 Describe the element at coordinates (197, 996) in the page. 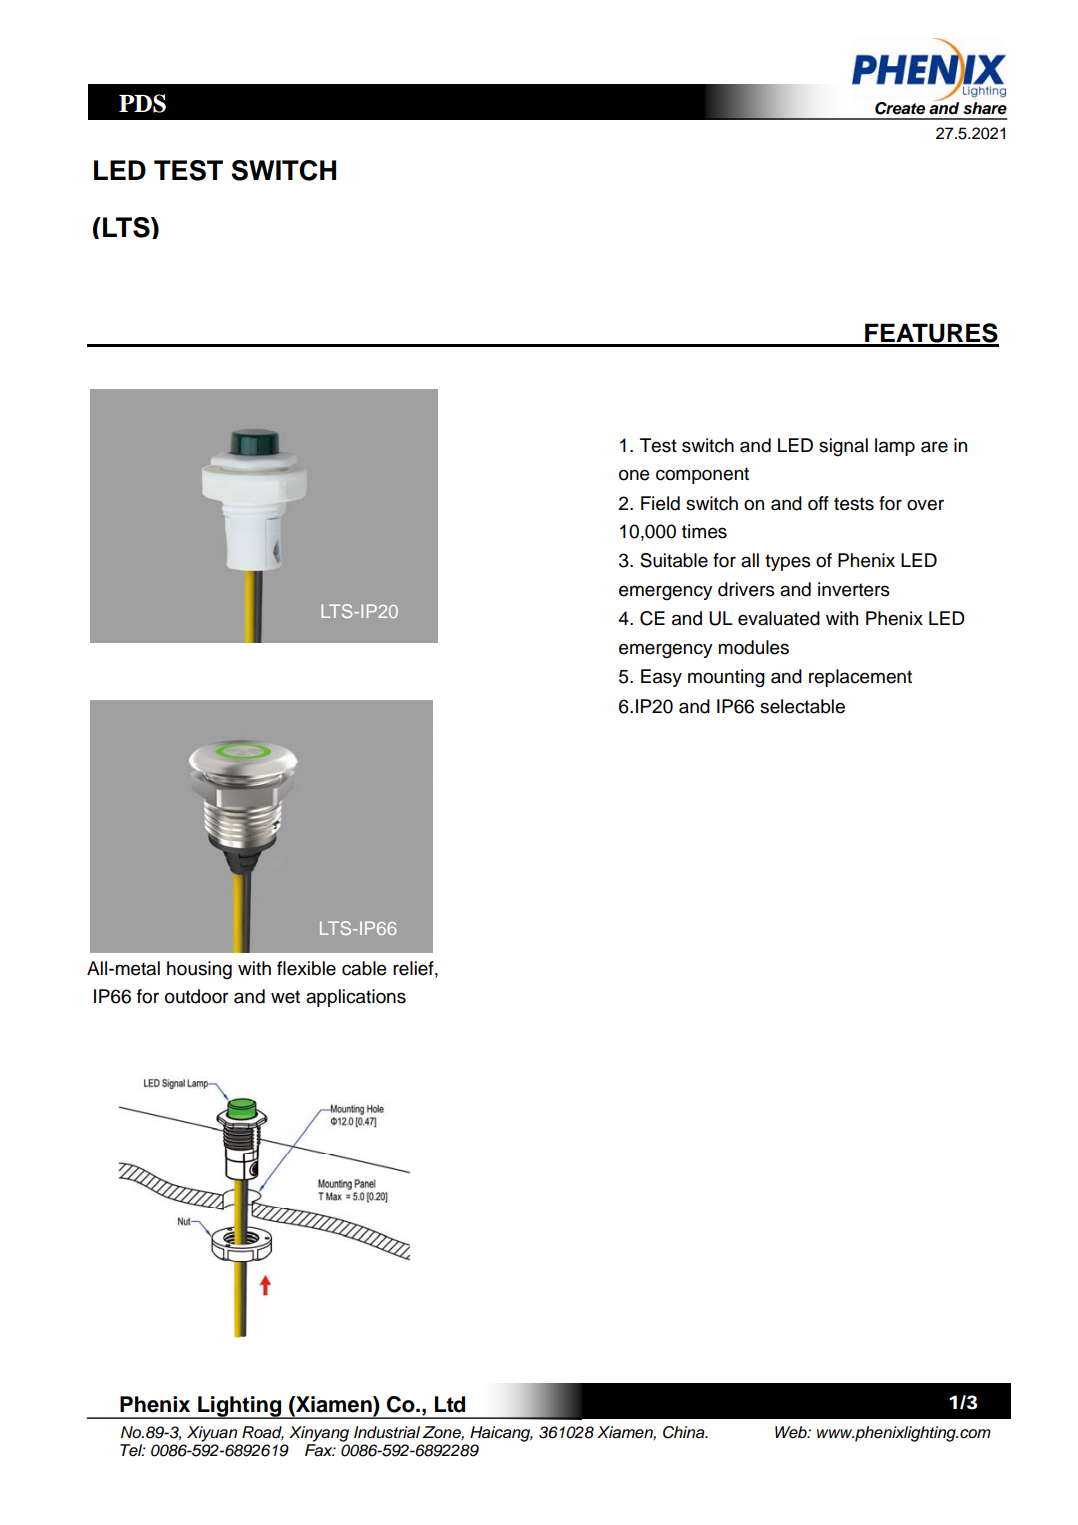

I see `outdoor` at that location.
